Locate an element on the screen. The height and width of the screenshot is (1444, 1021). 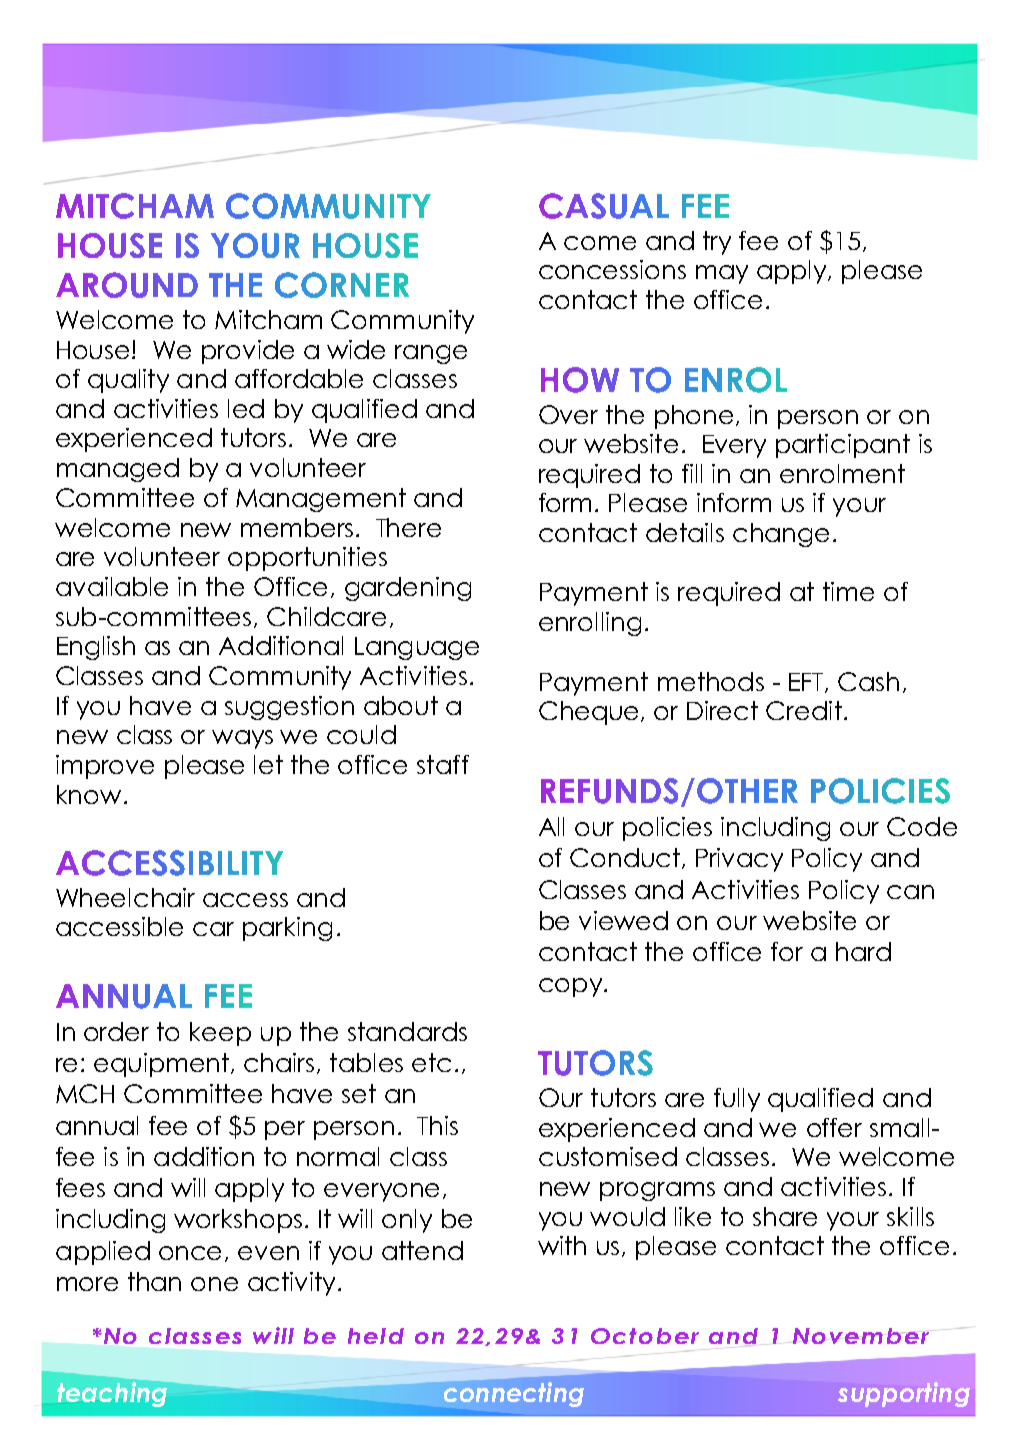
etc is located at coordinates (431, 1062).
